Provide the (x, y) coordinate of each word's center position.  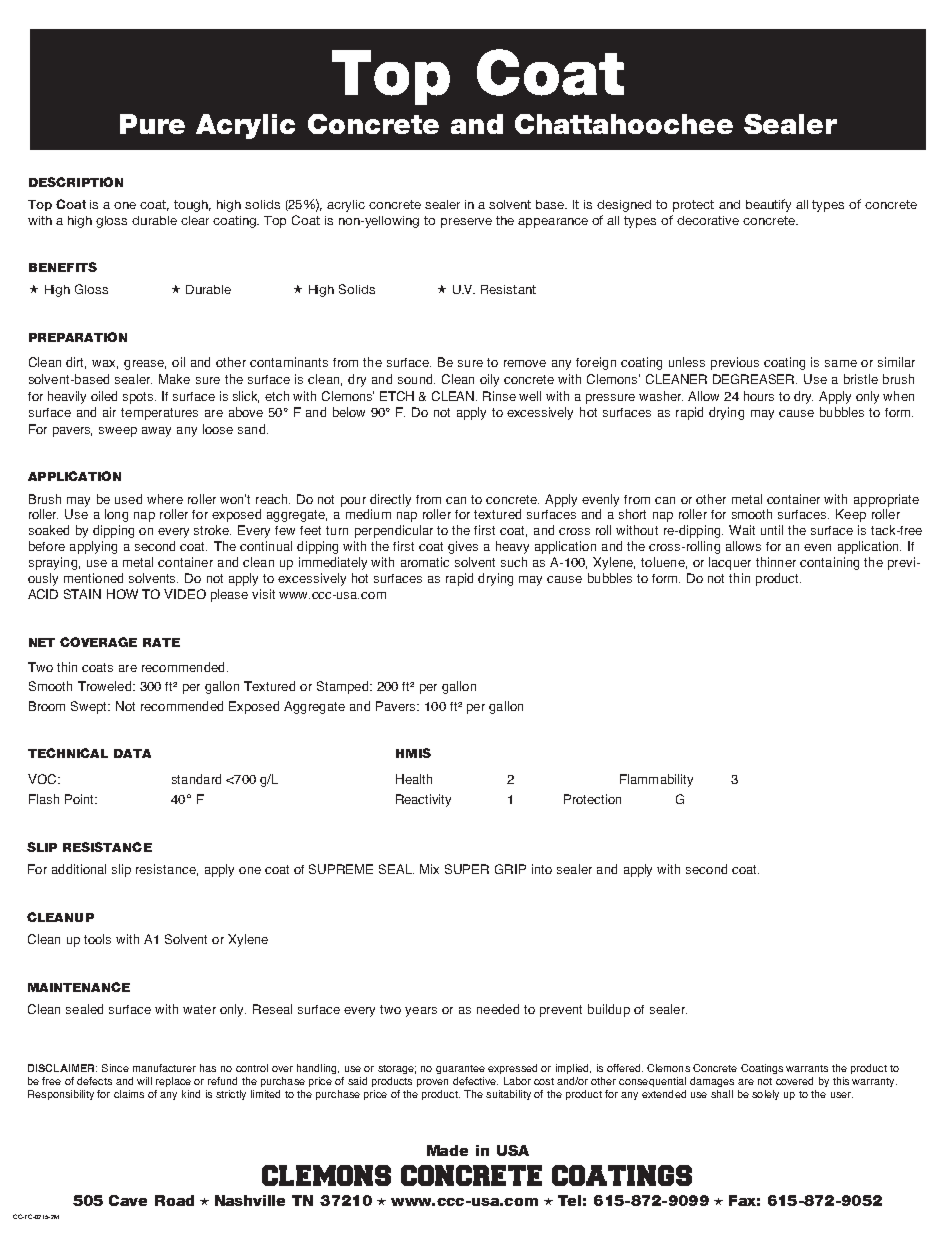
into (542, 869)
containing (829, 563)
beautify (768, 205)
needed (498, 1009)
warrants (807, 1068)
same (841, 363)
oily (489, 380)
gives (463, 547)
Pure (152, 124)
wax (105, 364)
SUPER (467, 869)
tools (97, 939)
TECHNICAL (68, 753)
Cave (128, 1200)
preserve (466, 223)
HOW (122, 594)
